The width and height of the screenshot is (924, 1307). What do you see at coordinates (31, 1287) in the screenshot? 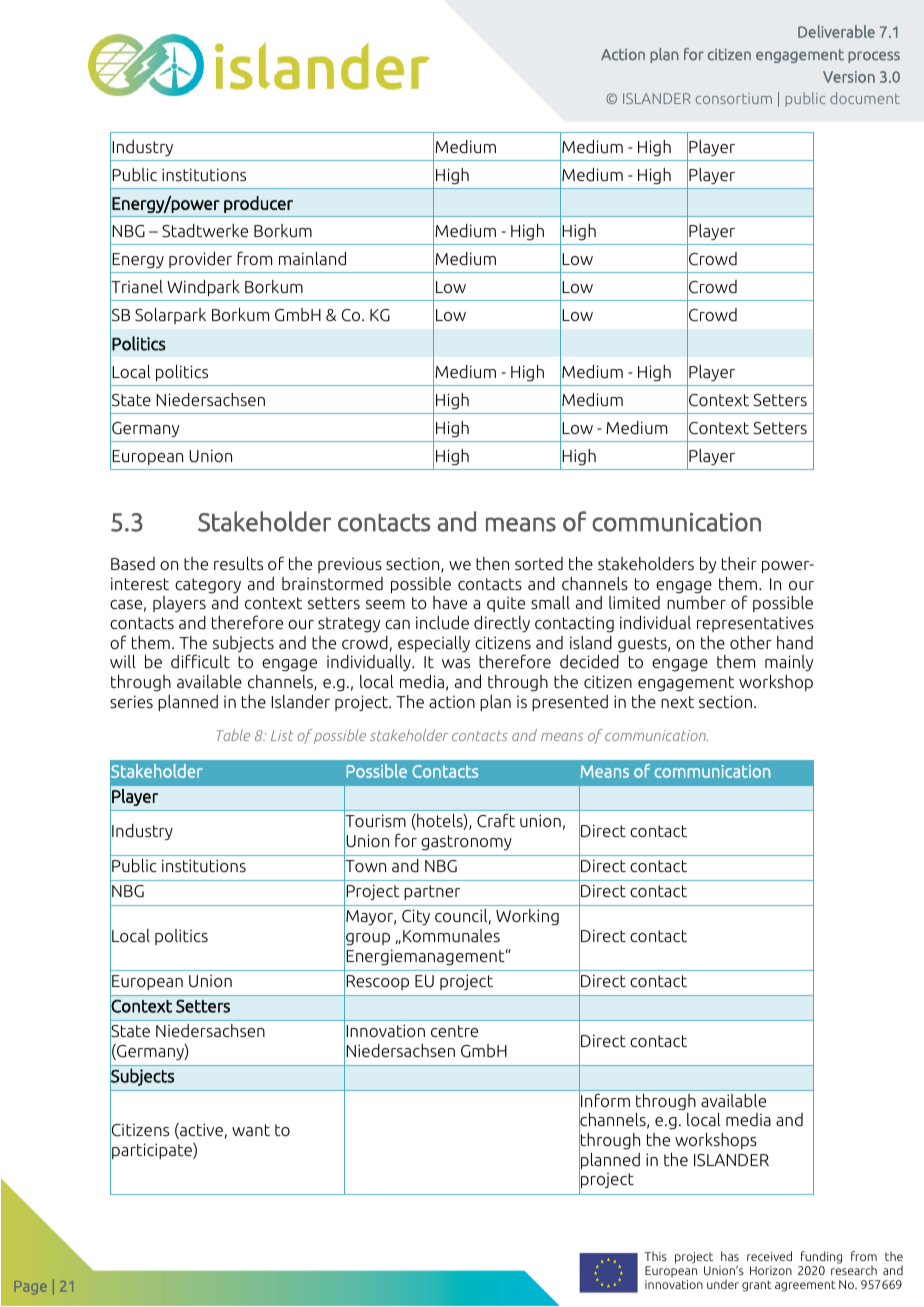
I see `Page` at bounding box center [31, 1287].
